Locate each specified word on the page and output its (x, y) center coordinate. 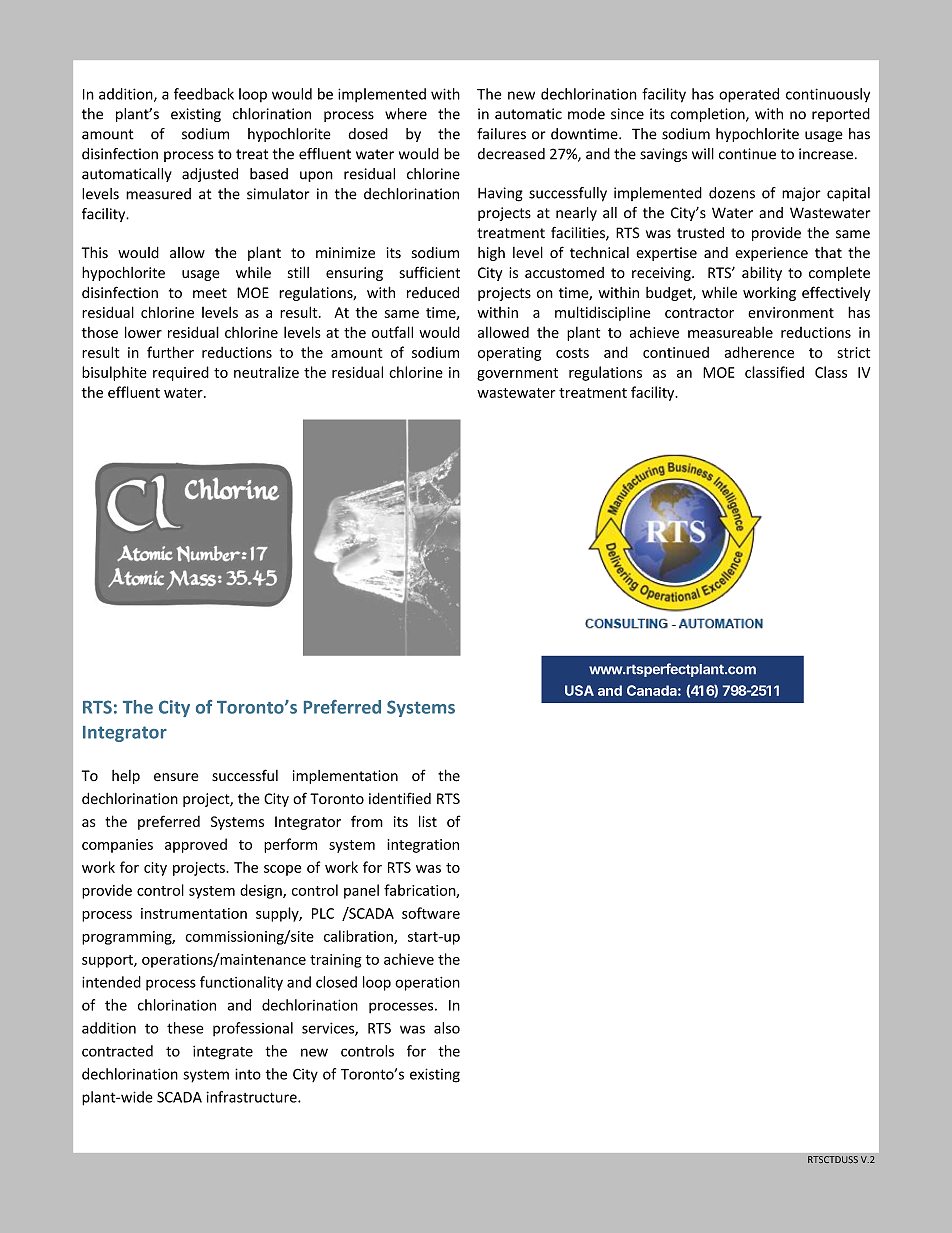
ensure (176, 777)
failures (501, 134)
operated (749, 95)
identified (400, 798)
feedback (204, 94)
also (447, 1028)
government (517, 374)
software (431, 913)
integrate (223, 1053)
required (181, 373)
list (428, 821)
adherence (759, 352)
